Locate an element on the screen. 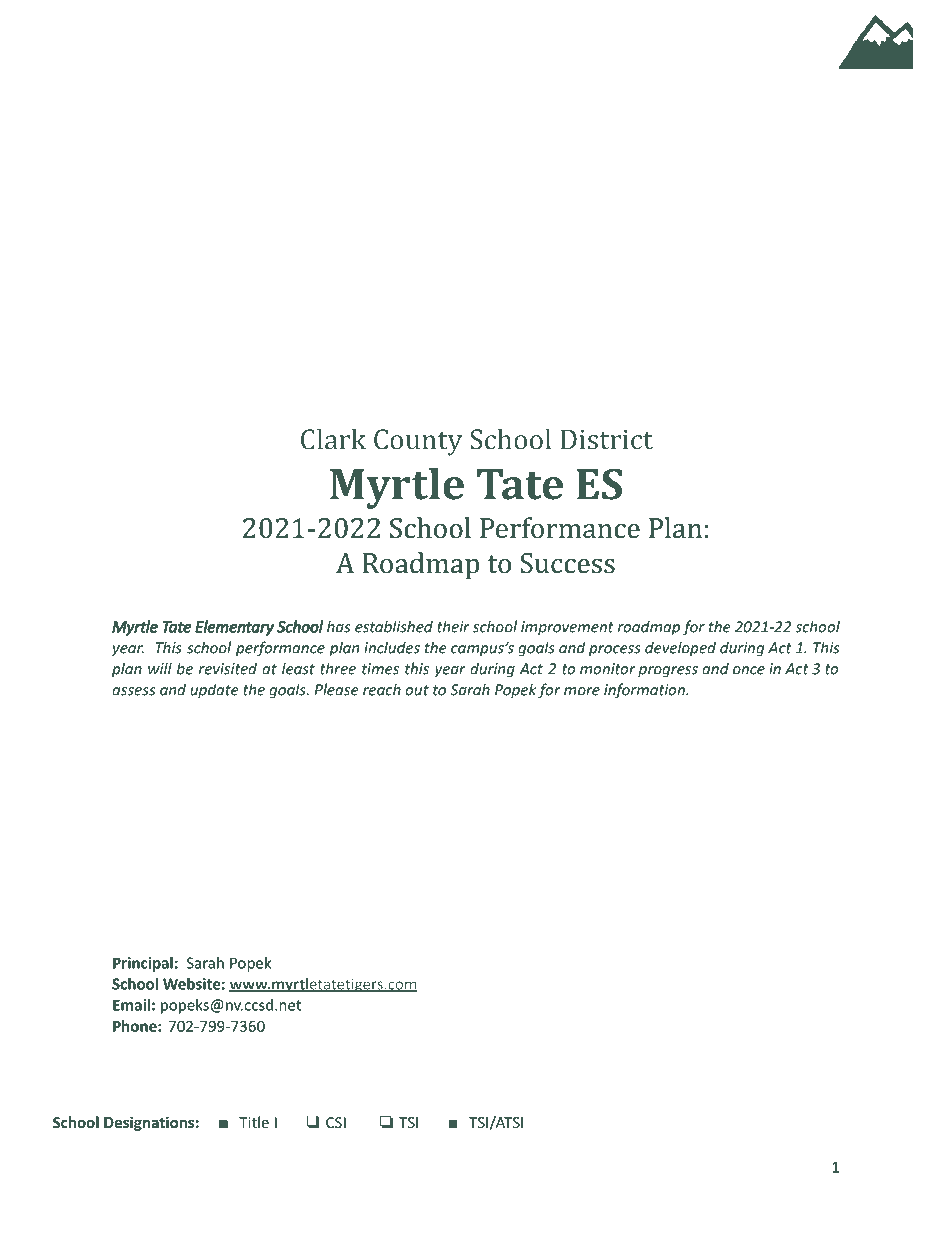 This screenshot has height=1233, width=952. update is located at coordinates (214, 691).
